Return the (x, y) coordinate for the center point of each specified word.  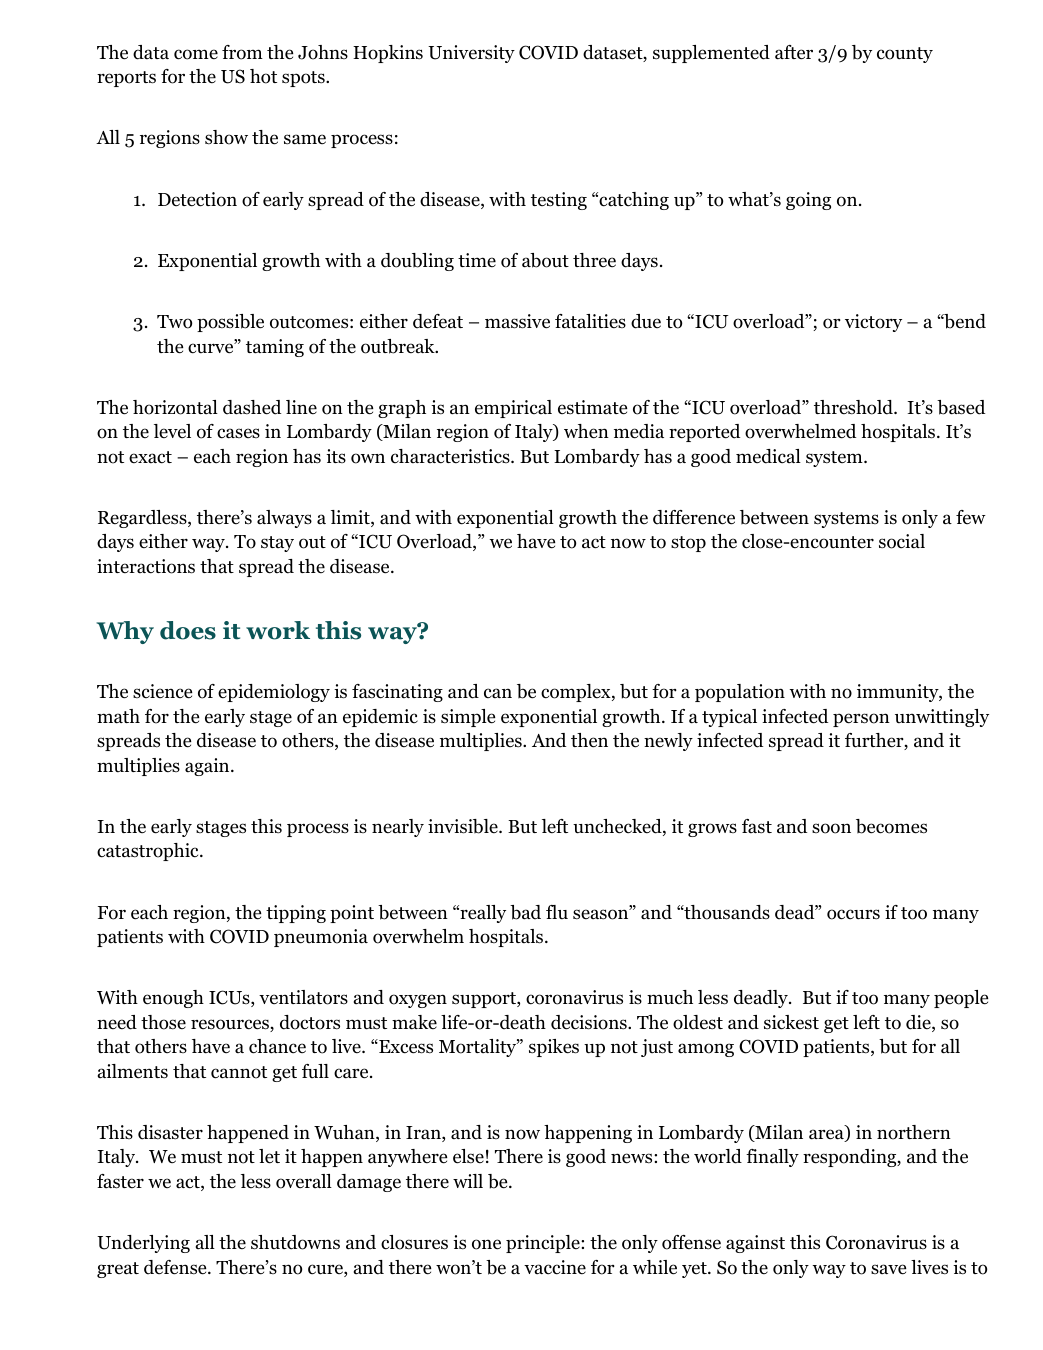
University (471, 54)
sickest (791, 1022)
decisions (590, 1022)
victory (873, 323)
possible (230, 323)
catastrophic (149, 852)
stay (277, 544)
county (905, 55)
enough (173, 999)
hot (263, 76)
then (589, 740)
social (902, 541)
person (861, 720)
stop (688, 544)
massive (517, 321)
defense (176, 1267)
